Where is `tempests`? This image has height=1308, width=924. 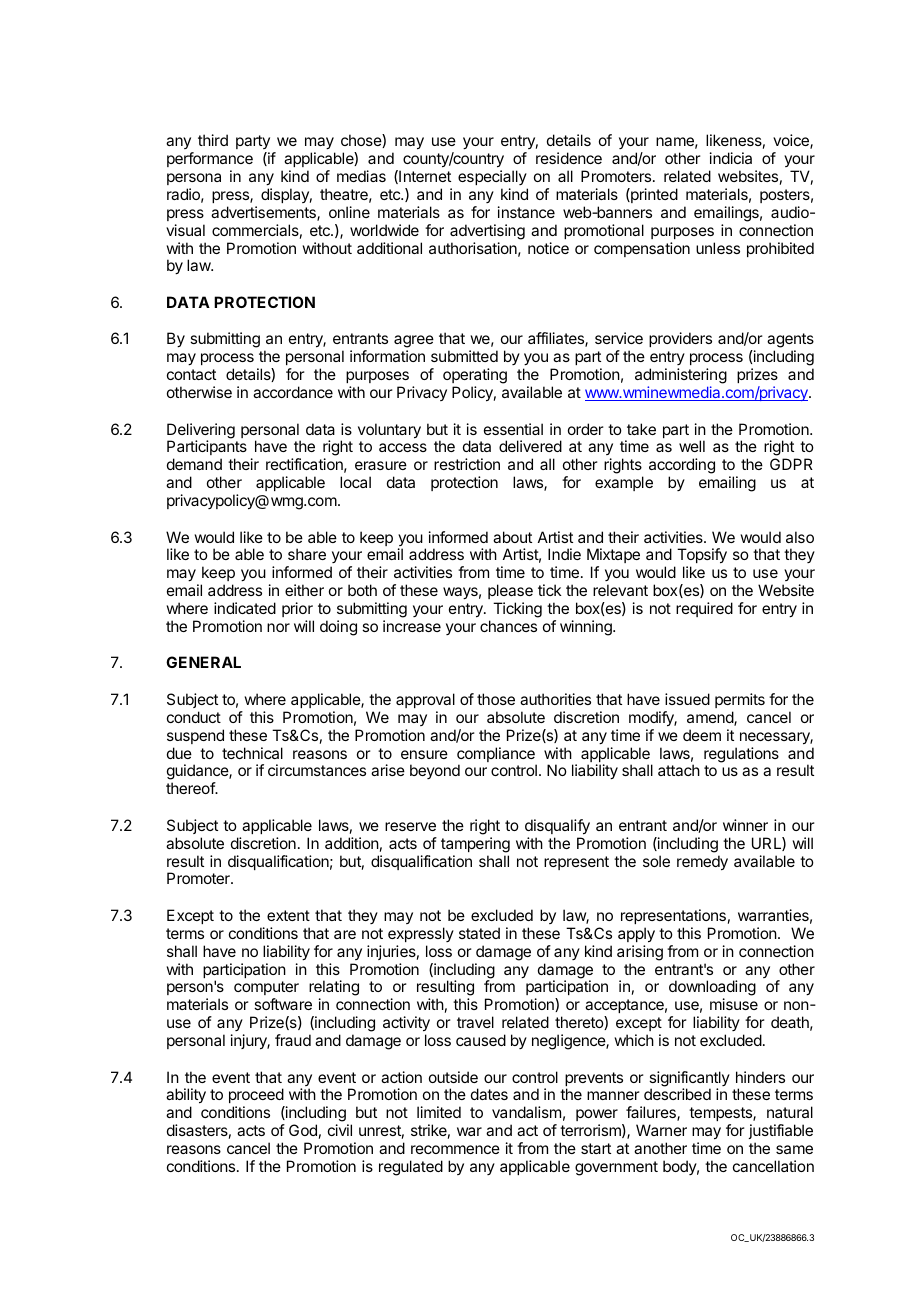
tempests is located at coordinates (721, 1114).
